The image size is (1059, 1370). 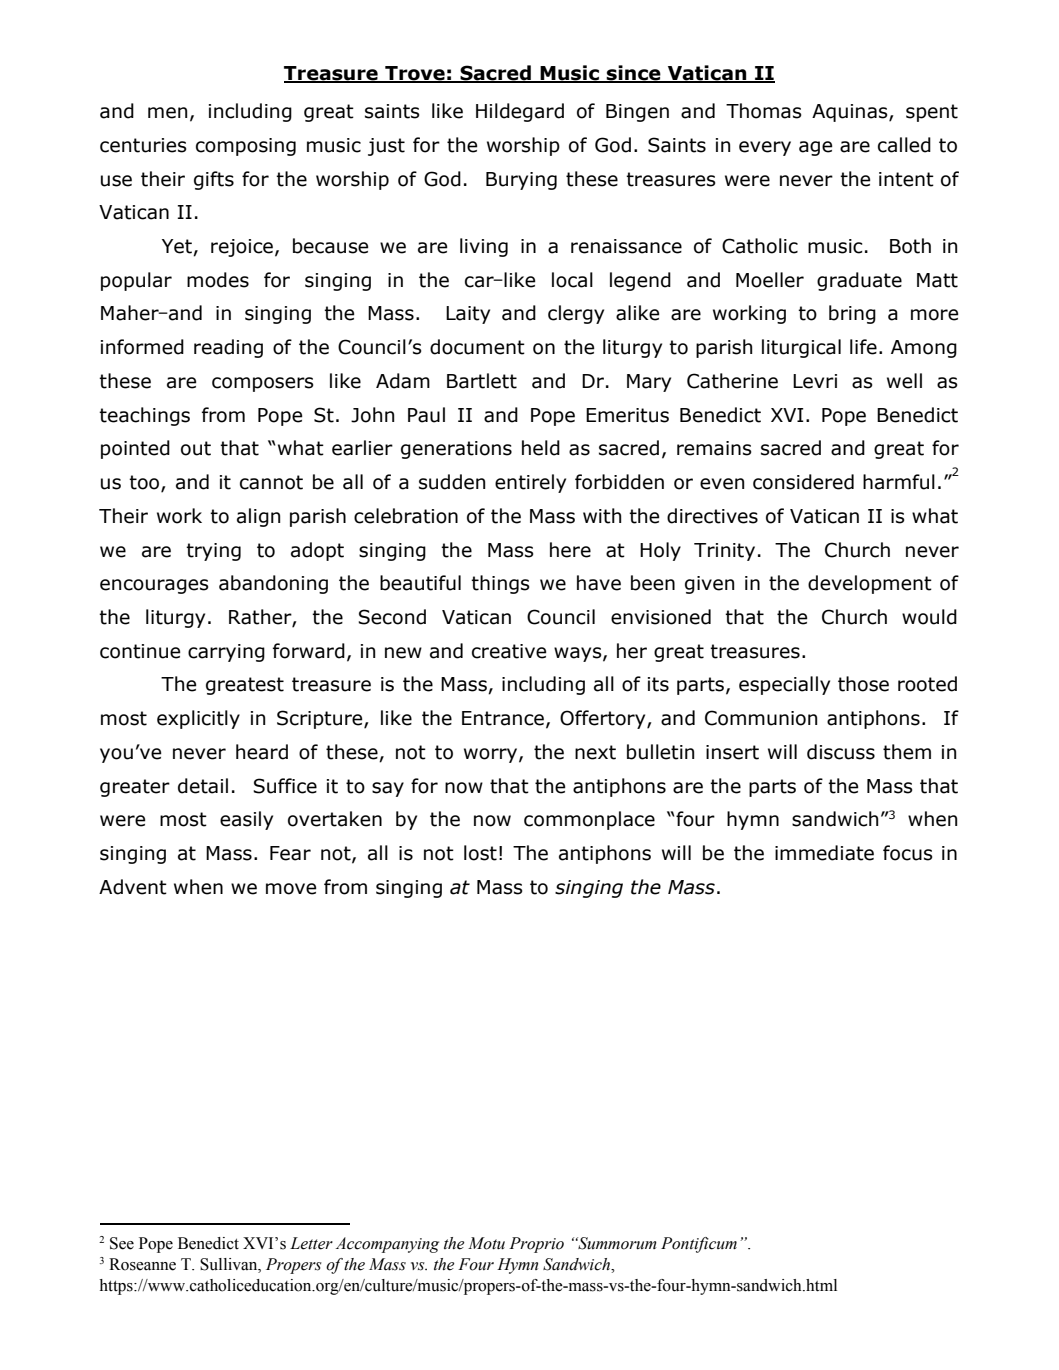 What do you see at coordinates (824, 853) in the page?
I see `immediate` at bounding box center [824, 853].
